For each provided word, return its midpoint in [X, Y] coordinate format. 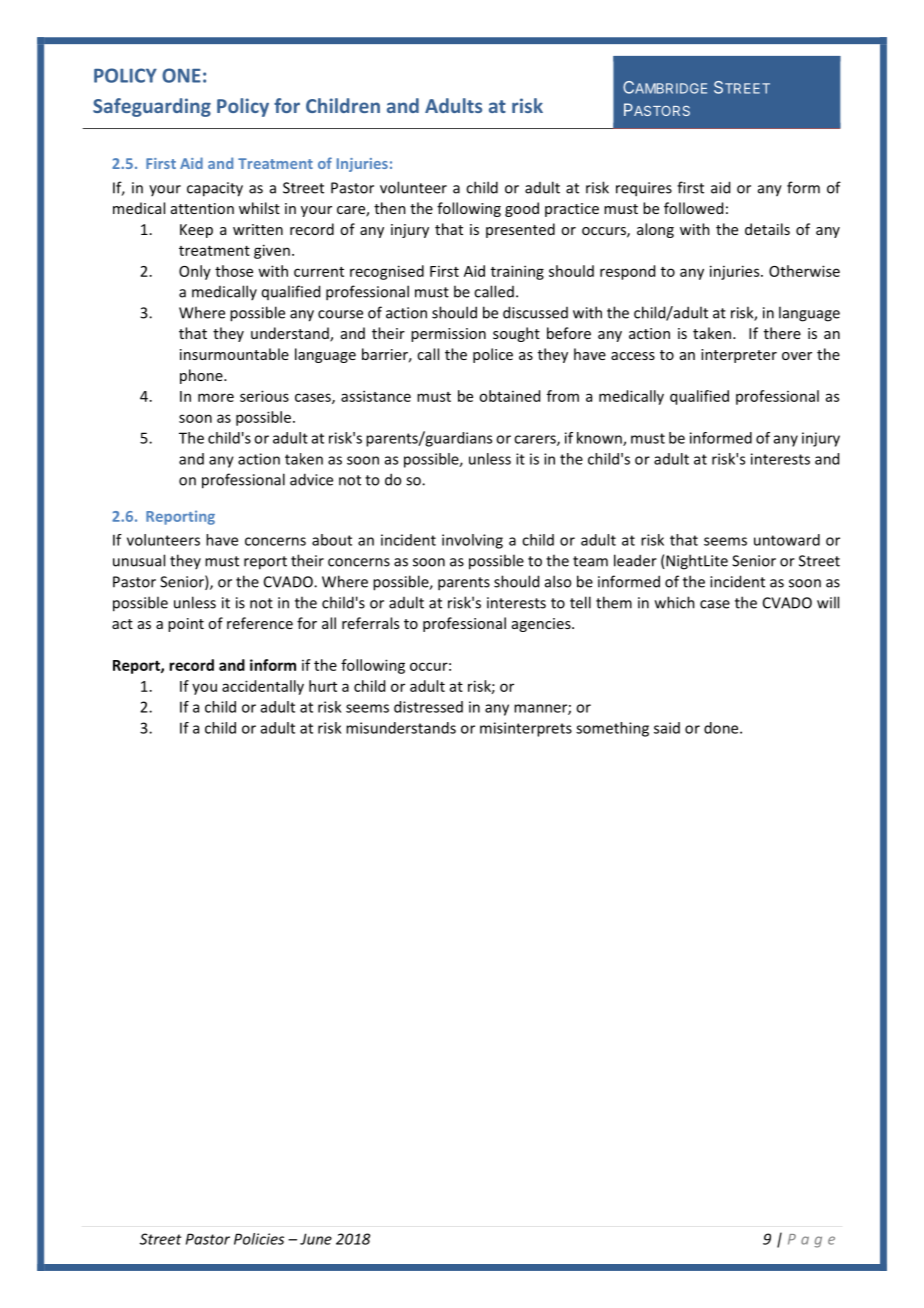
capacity [215, 189]
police [493, 355]
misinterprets [526, 729]
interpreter [739, 356]
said [667, 728]
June [316, 1239]
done [722, 728]
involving [472, 541]
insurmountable [234, 354]
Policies [259, 1239]
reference [260, 623]
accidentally [263, 687]
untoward [787, 540]
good [522, 209]
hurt [323, 686]
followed [693, 208]
